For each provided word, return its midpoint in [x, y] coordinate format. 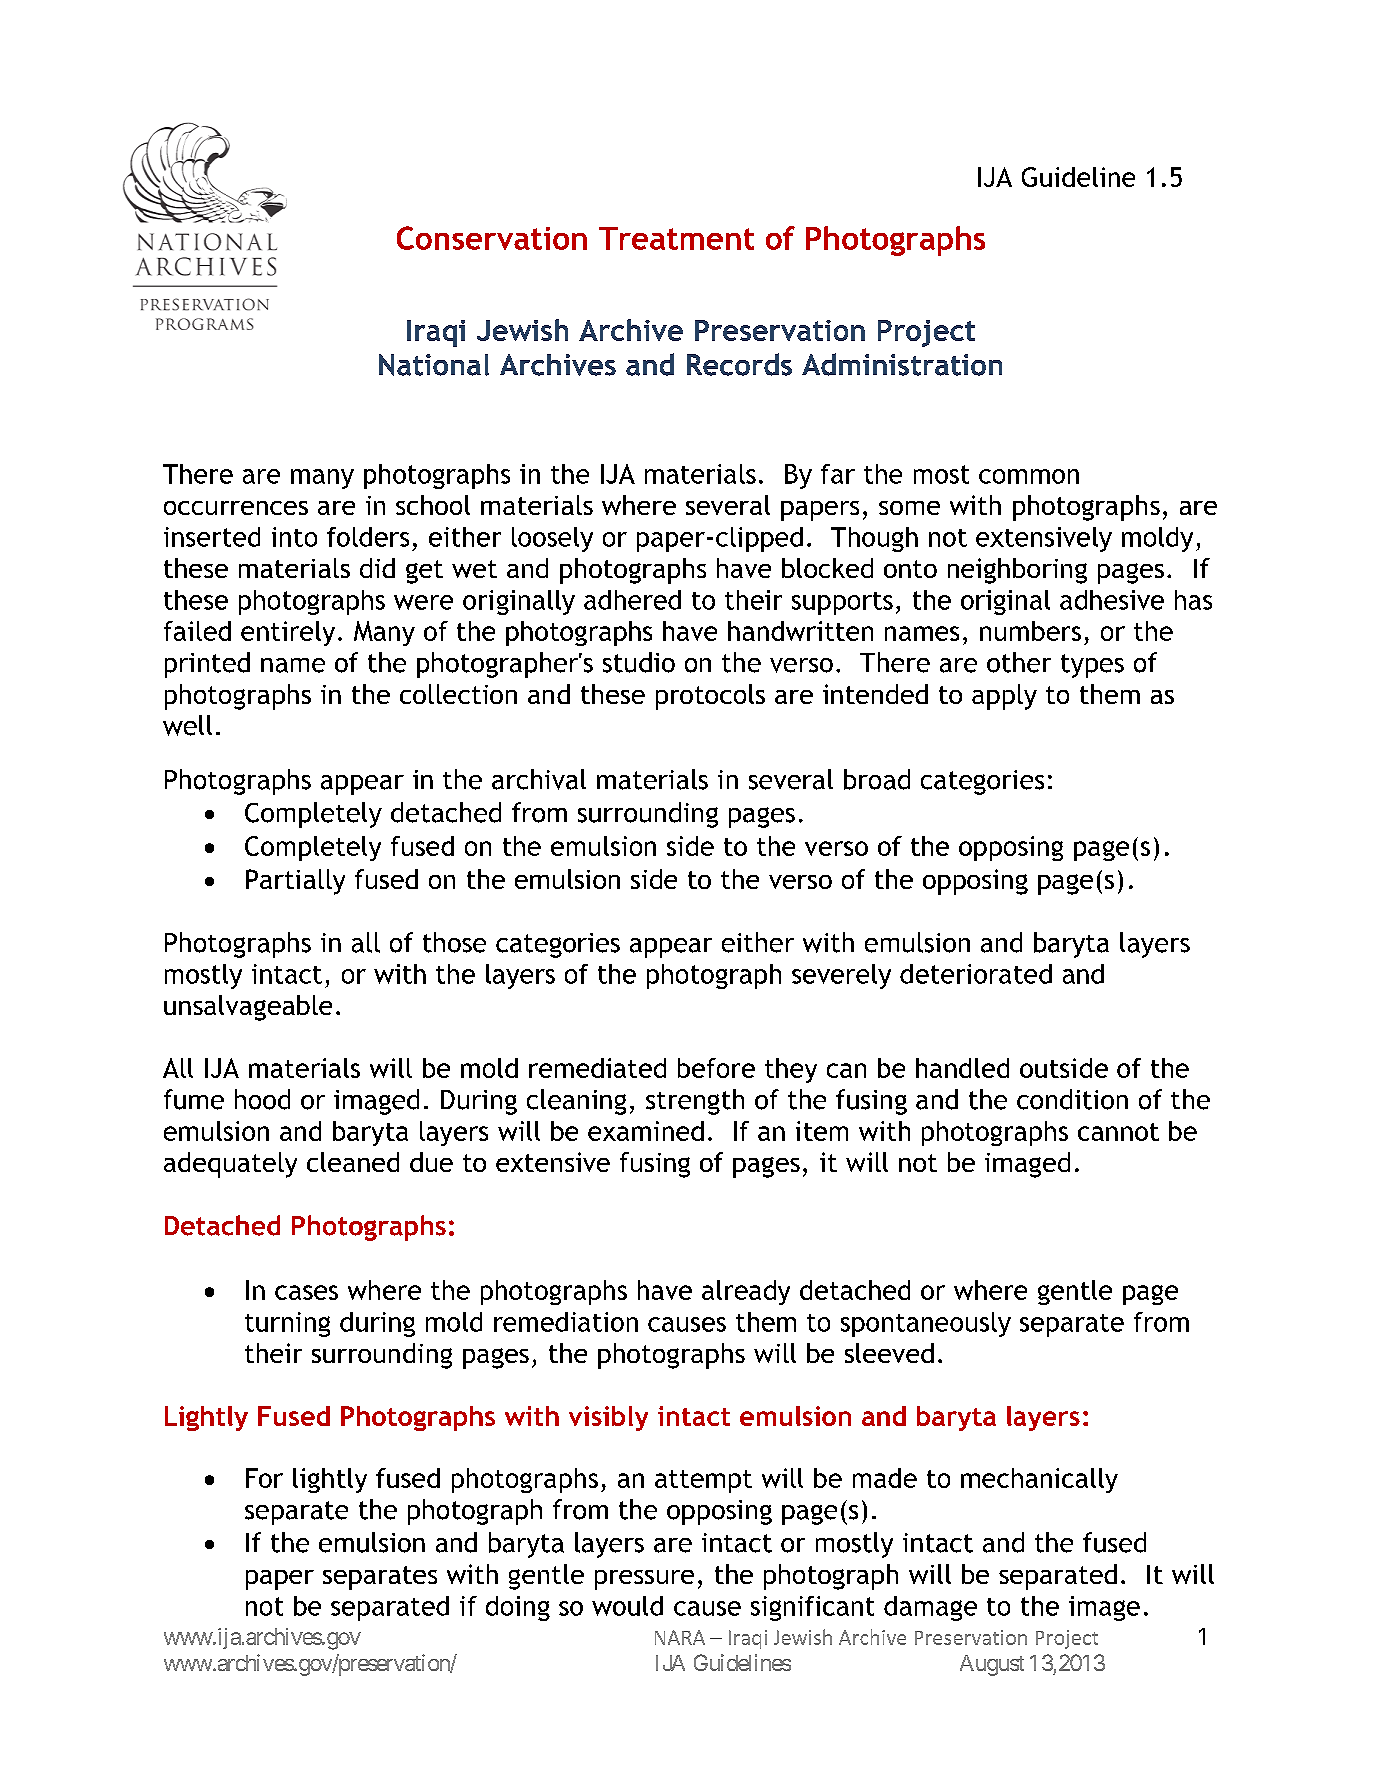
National [434, 365]
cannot [1118, 1132]
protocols [710, 697]
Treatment [676, 238]
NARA [680, 1637]
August [992, 1665]
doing [518, 1608]
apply [1004, 697]
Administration [902, 364]
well [187, 725]
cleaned [353, 1162]
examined [646, 1131]
